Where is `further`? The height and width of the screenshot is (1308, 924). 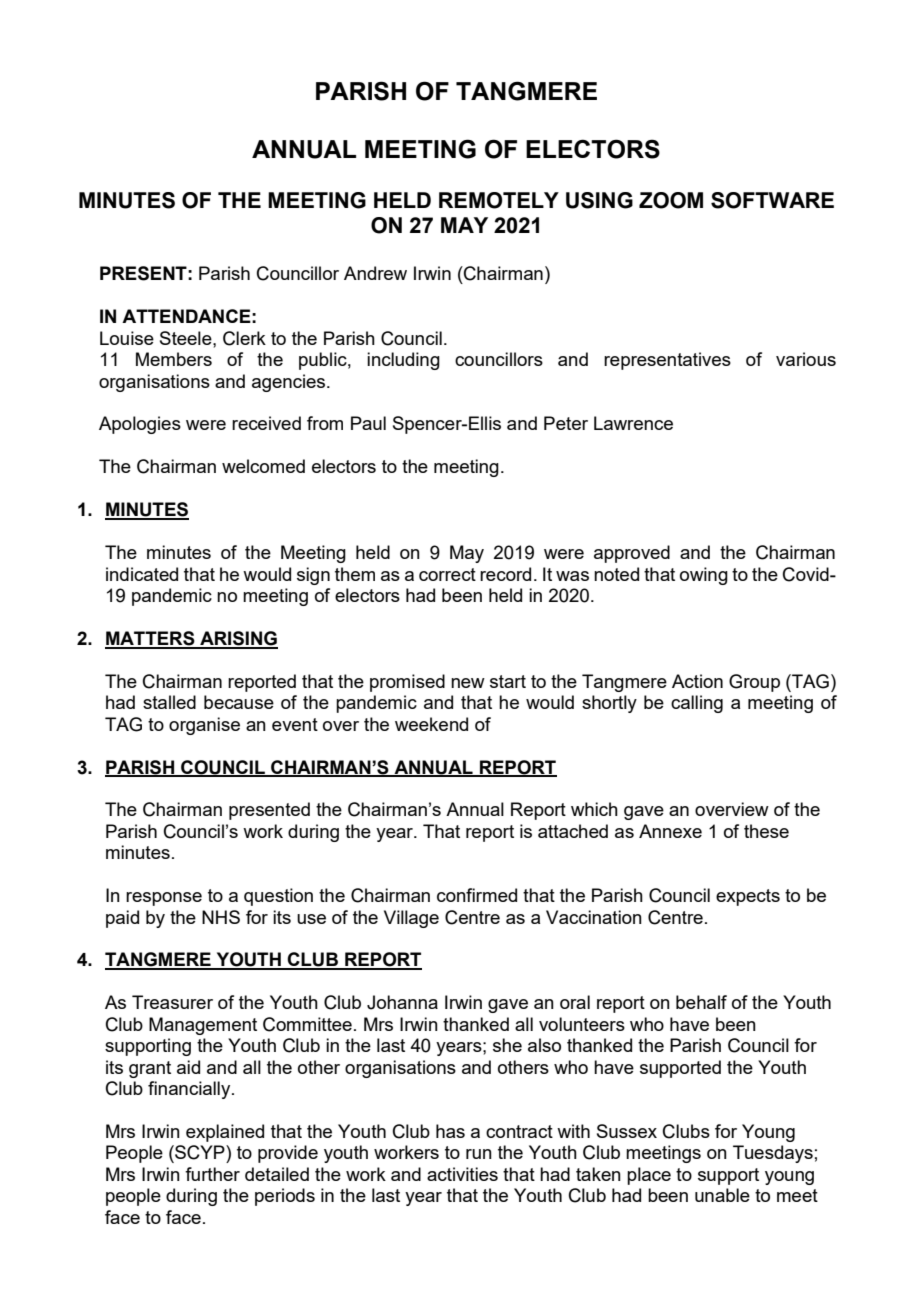
further is located at coordinates (212, 1174).
